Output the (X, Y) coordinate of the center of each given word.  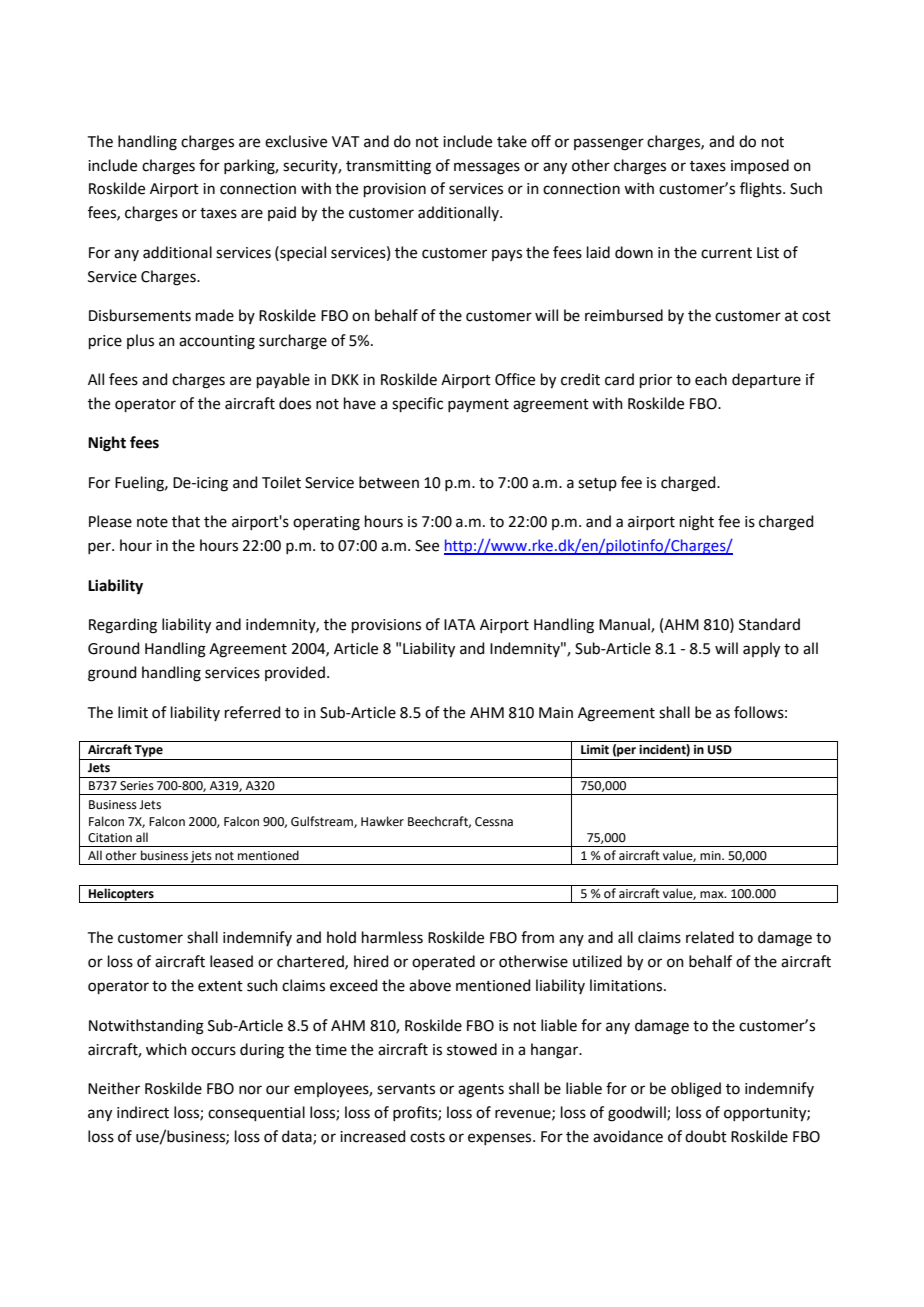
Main (556, 713)
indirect (143, 1112)
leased (231, 961)
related (710, 937)
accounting (217, 342)
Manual (625, 625)
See (427, 546)
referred (253, 712)
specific (417, 404)
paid (282, 213)
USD (720, 750)
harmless (392, 937)
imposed (760, 166)
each (711, 379)
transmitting (388, 167)
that (186, 521)
